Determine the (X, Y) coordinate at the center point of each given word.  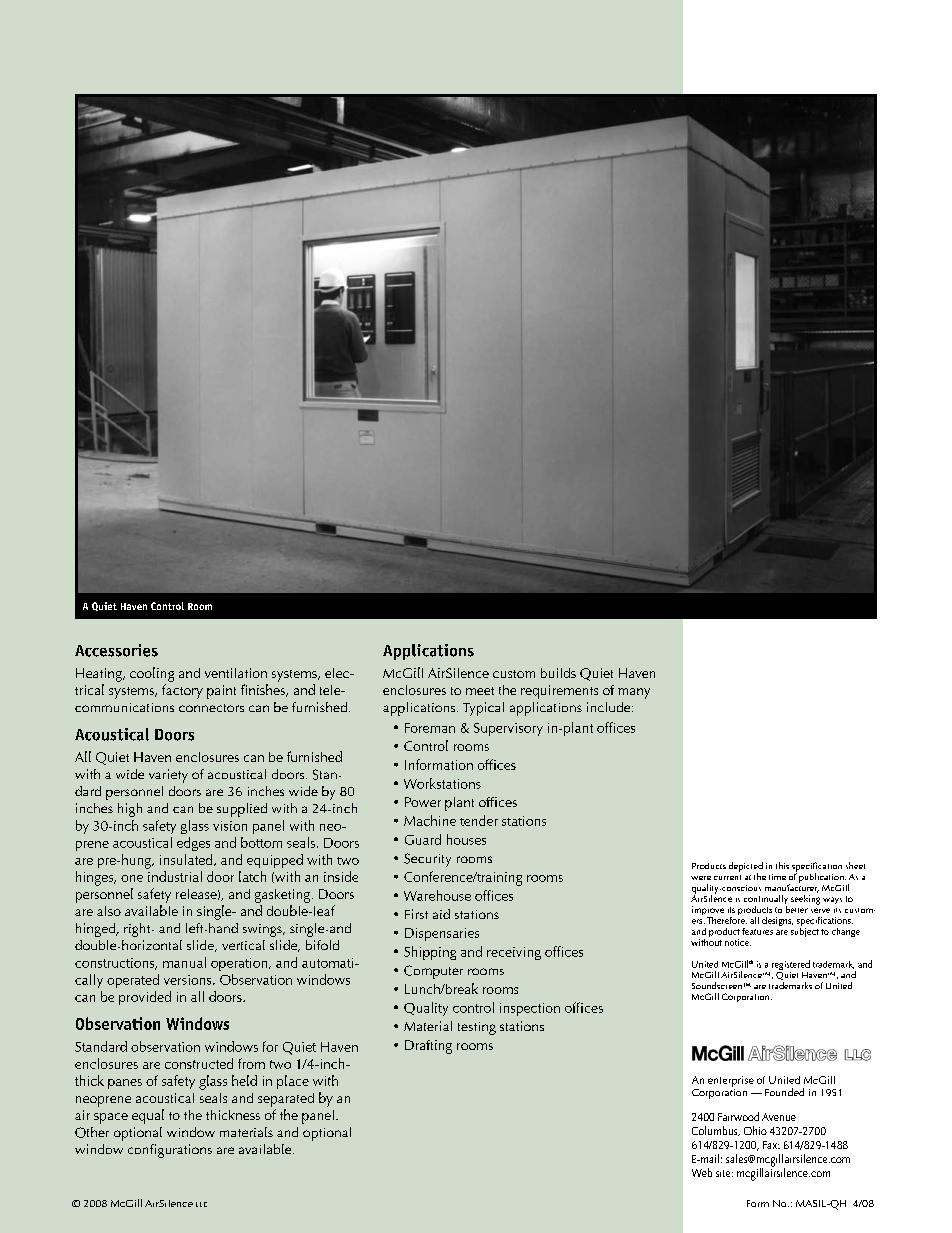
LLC (201, 1204)
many (634, 693)
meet (480, 691)
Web (702, 1172)
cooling (152, 674)
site (724, 1173)
